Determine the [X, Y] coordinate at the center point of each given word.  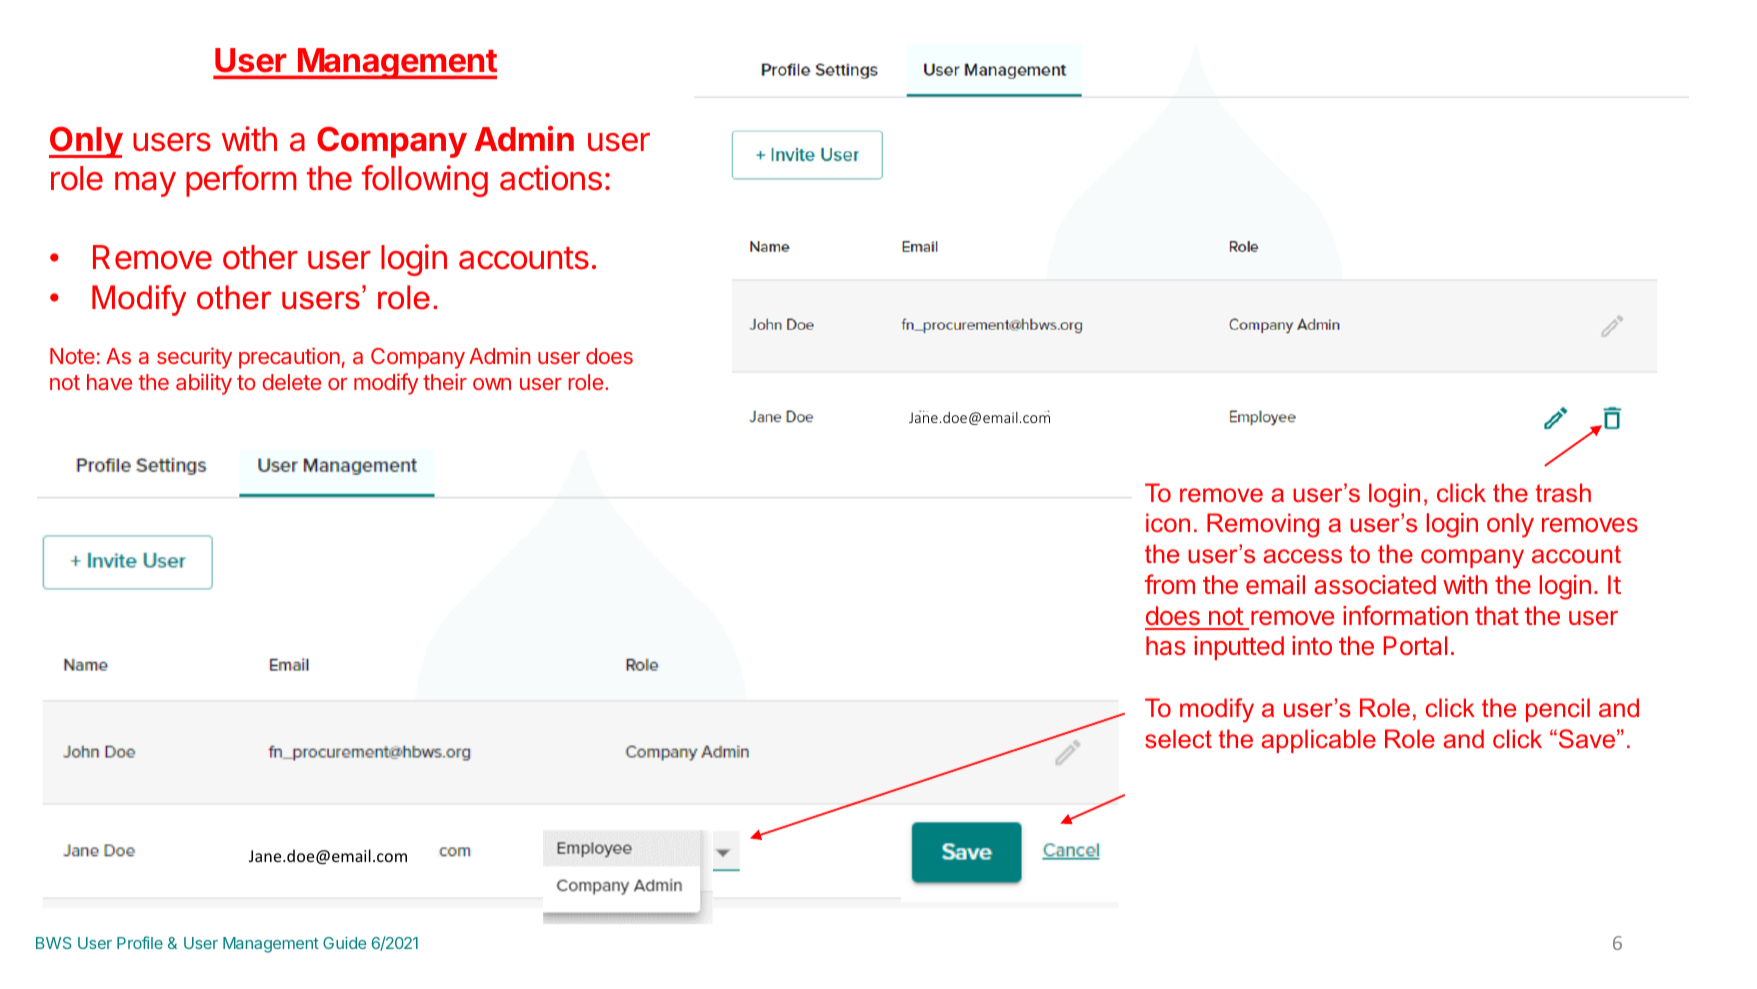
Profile [140, 942]
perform [241, 181]
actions [551, 178]
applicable [1318, 741]
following [425, 181]
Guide [344, 942]
